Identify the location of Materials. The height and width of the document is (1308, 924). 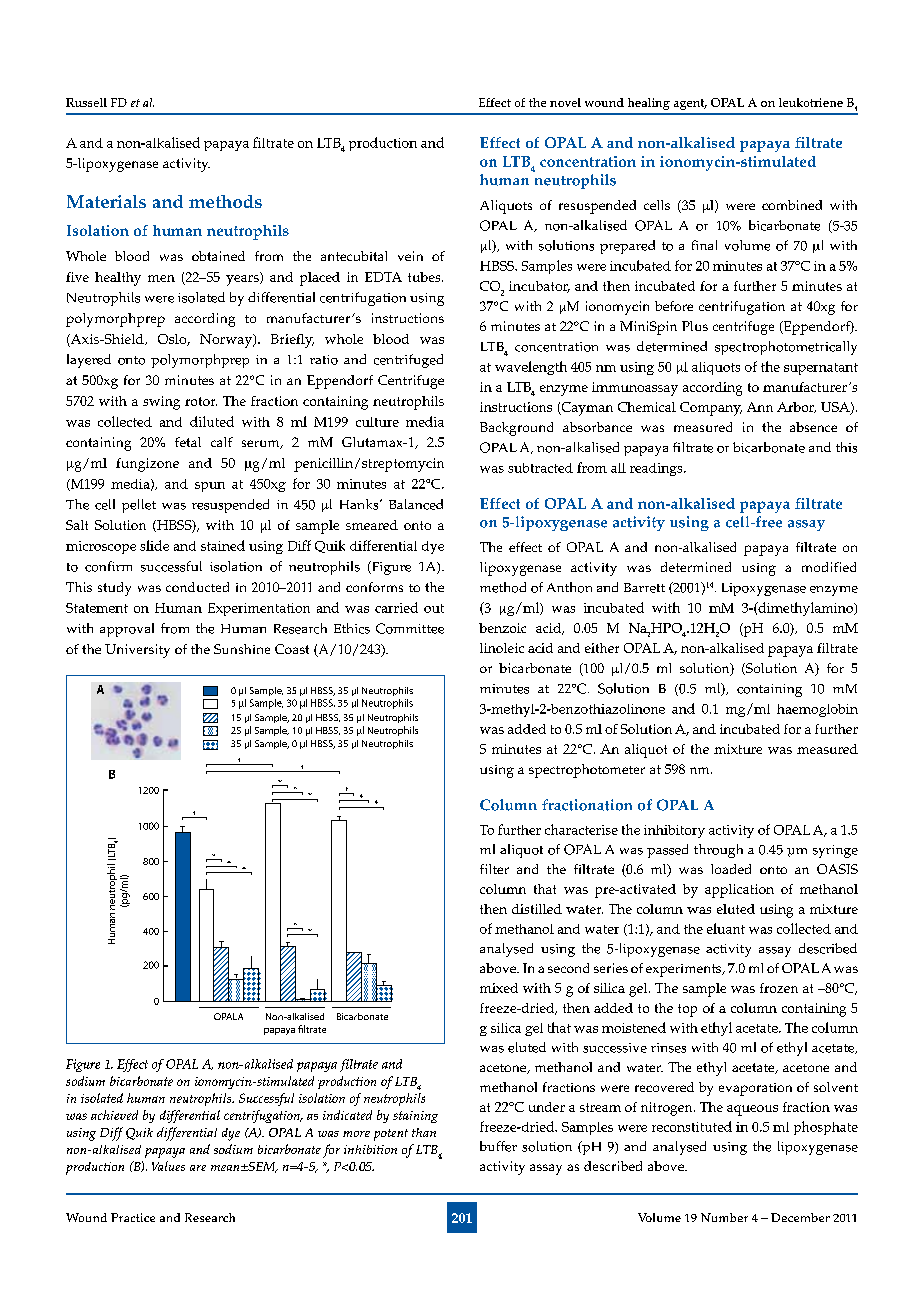
(106, 201).
